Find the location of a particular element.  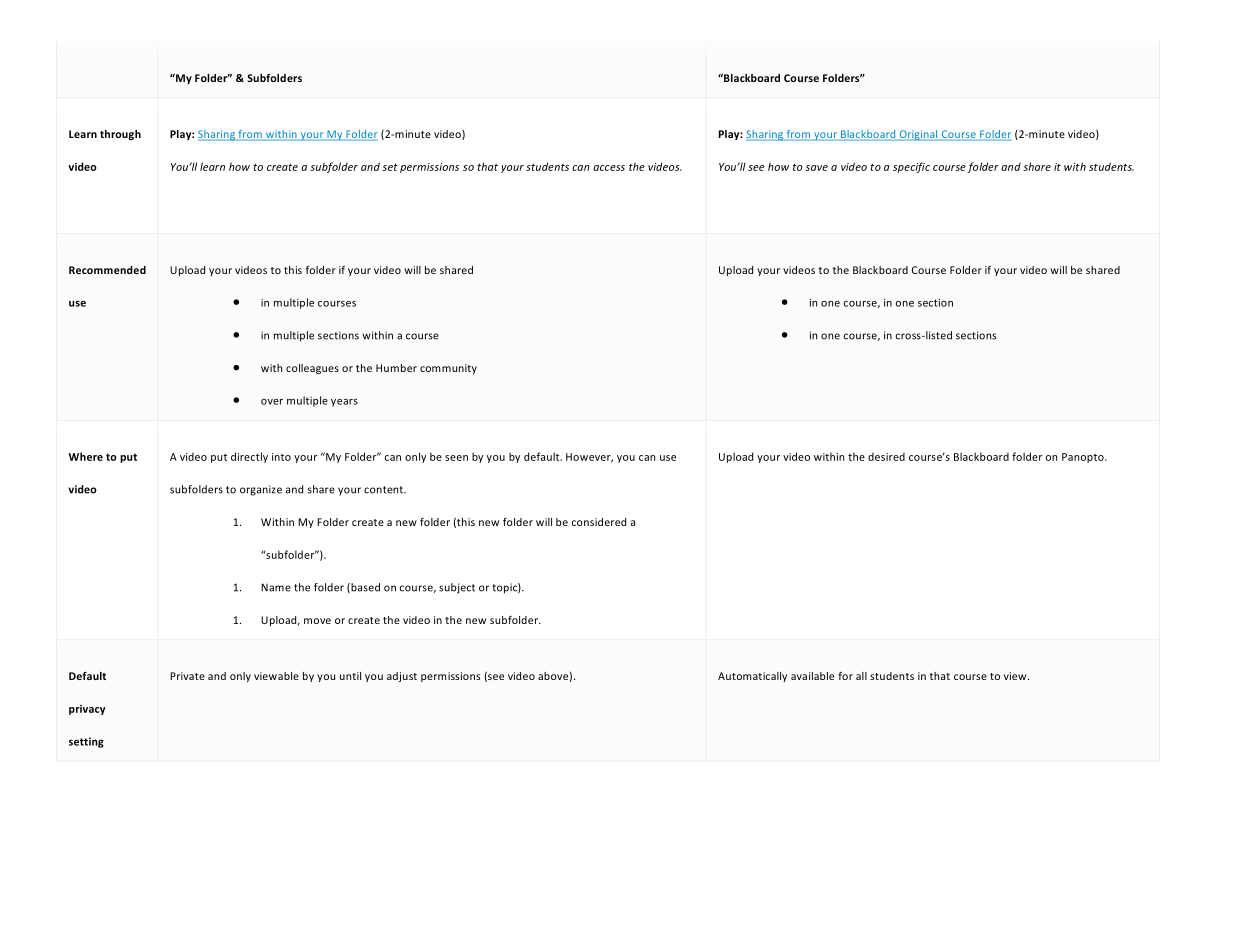

adjust is located at coordinates (402, 677).
